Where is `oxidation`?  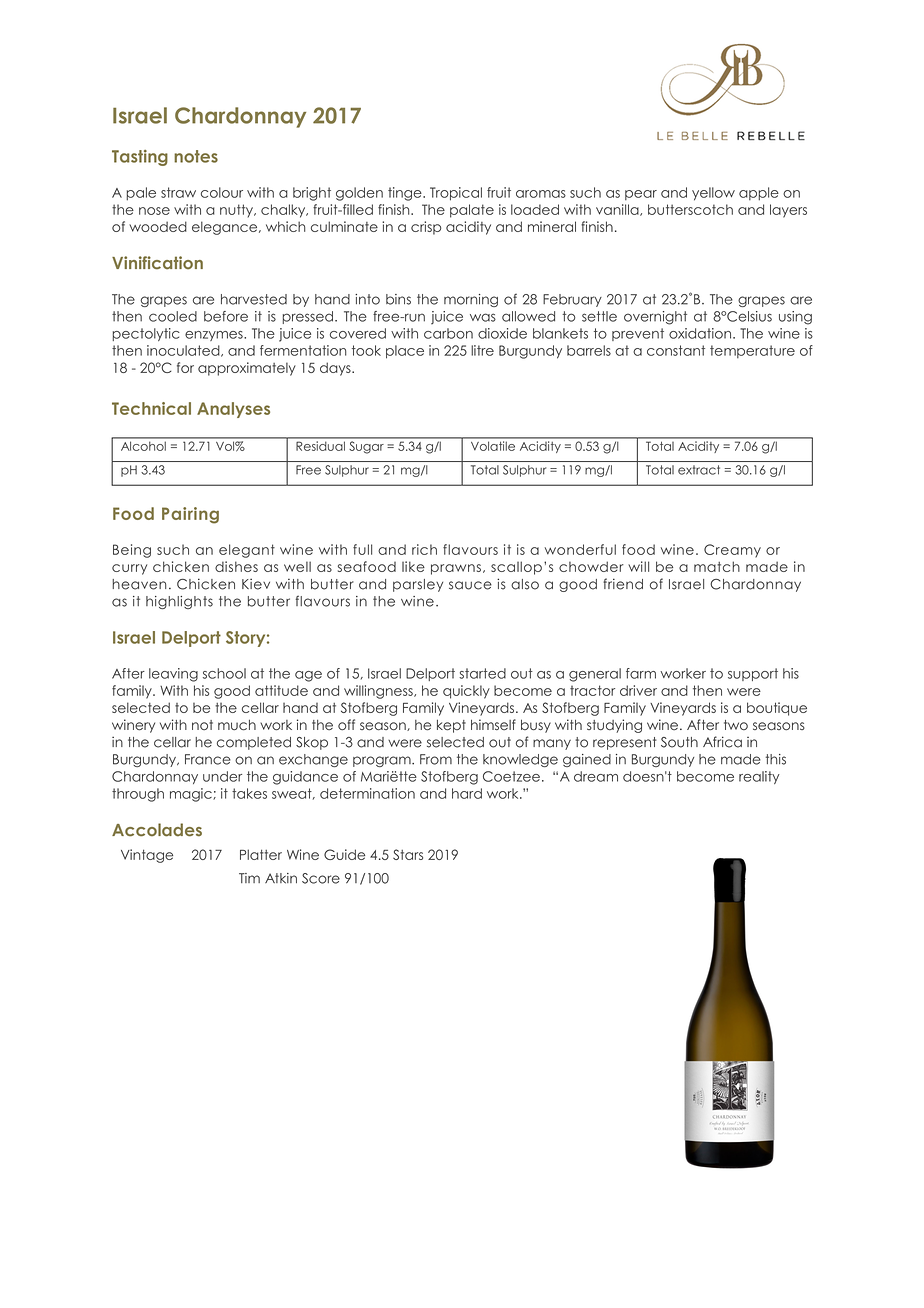
oxidation is located at coordinates (700, 333).
